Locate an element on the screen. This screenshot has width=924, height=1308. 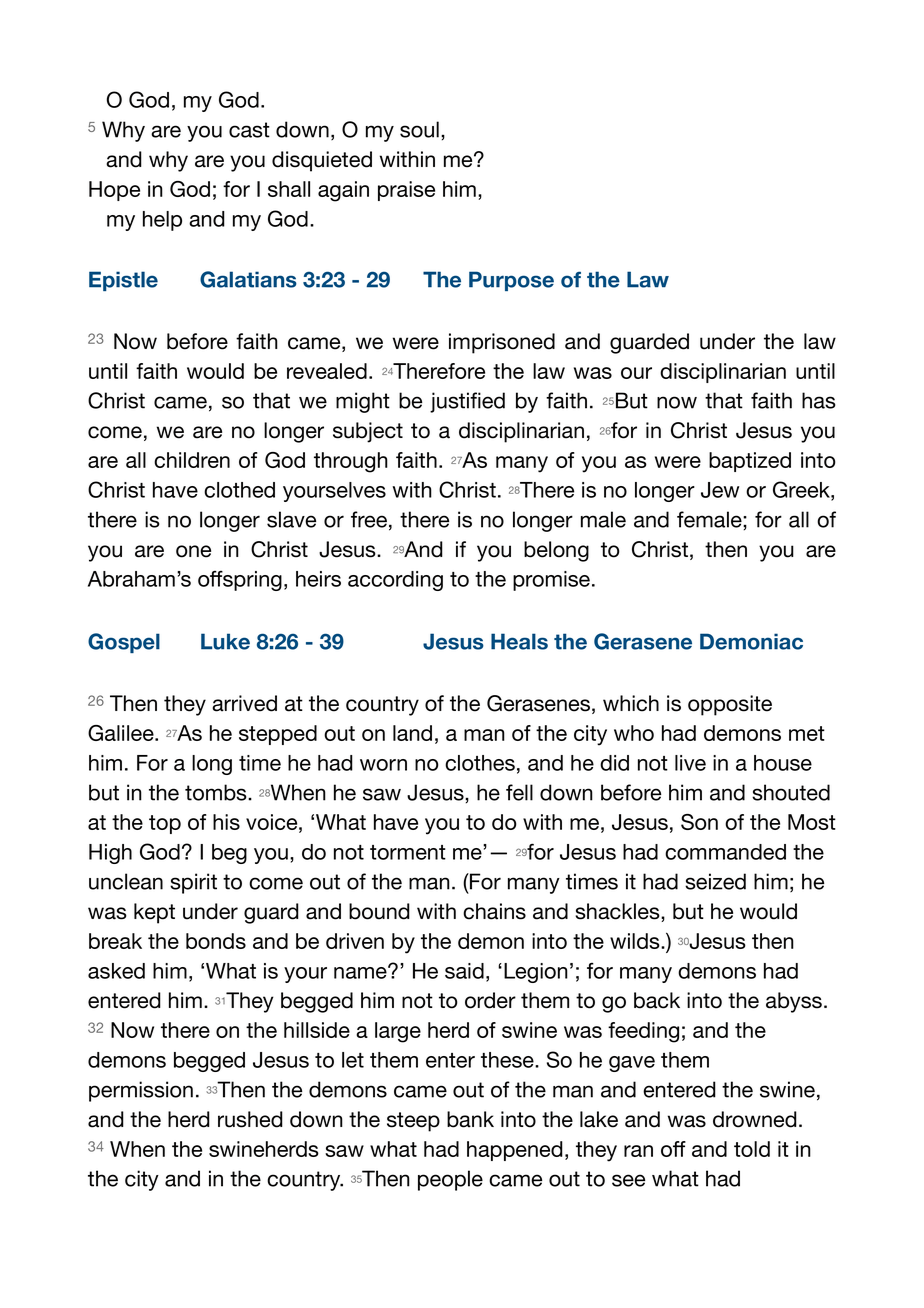
rushed is located at coordinates (250, 1119).
